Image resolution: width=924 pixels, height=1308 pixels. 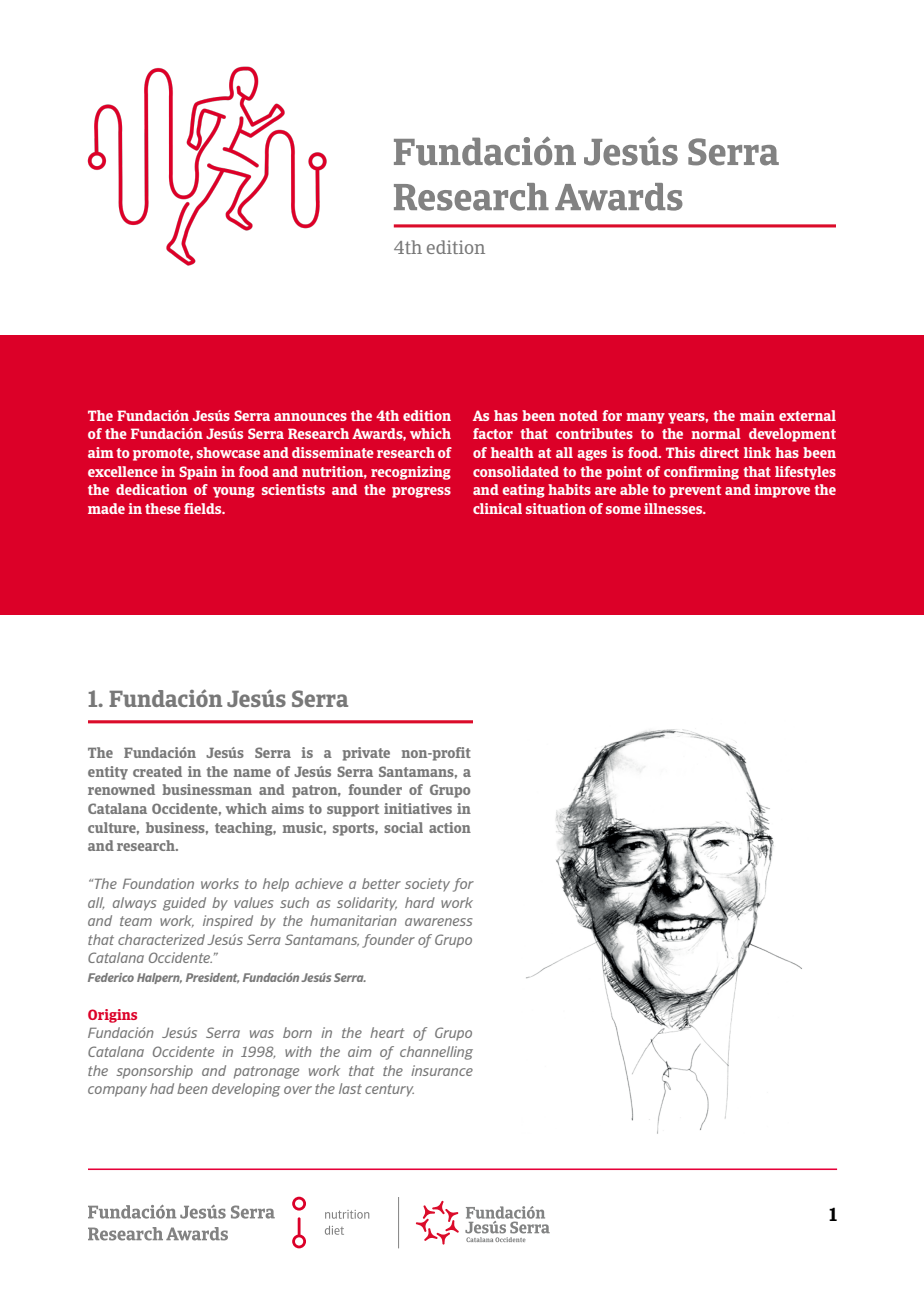 I want to click on private, so click(x=366, y=754).
